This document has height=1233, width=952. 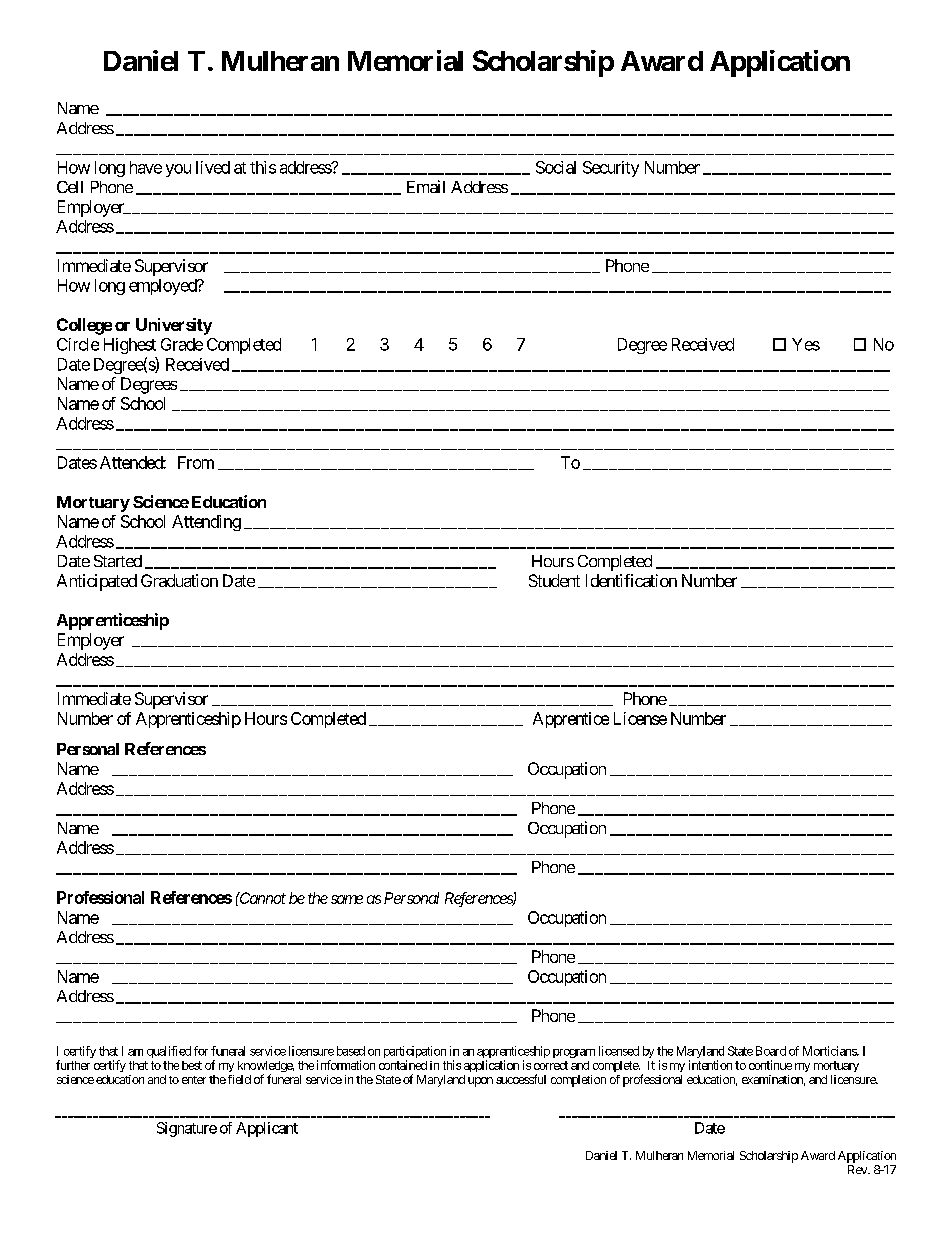 What do you see at coordinates (611, 169) in the document?
I see `Security` at bounding box center [611, 169].
